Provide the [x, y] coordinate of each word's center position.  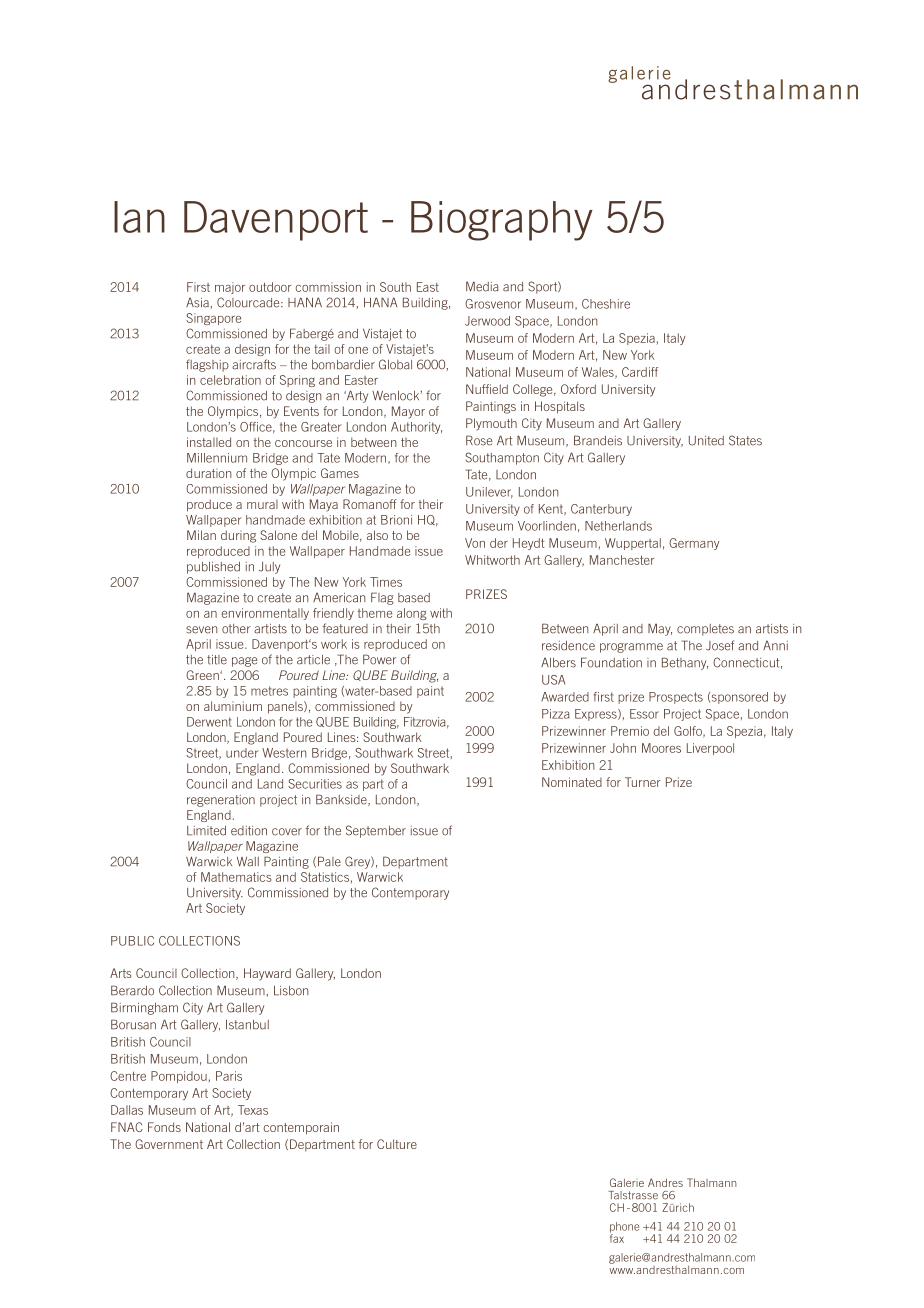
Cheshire [606, 304]
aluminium [233, 706]
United [706, 441]
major [230, 288]
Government [169, 1144]
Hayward [267, 974]
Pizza [556, 714]
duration [209, 473]
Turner [643, 782]
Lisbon [291, 991]
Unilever [489, 493]
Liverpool [710, 749]
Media [482, 286]
